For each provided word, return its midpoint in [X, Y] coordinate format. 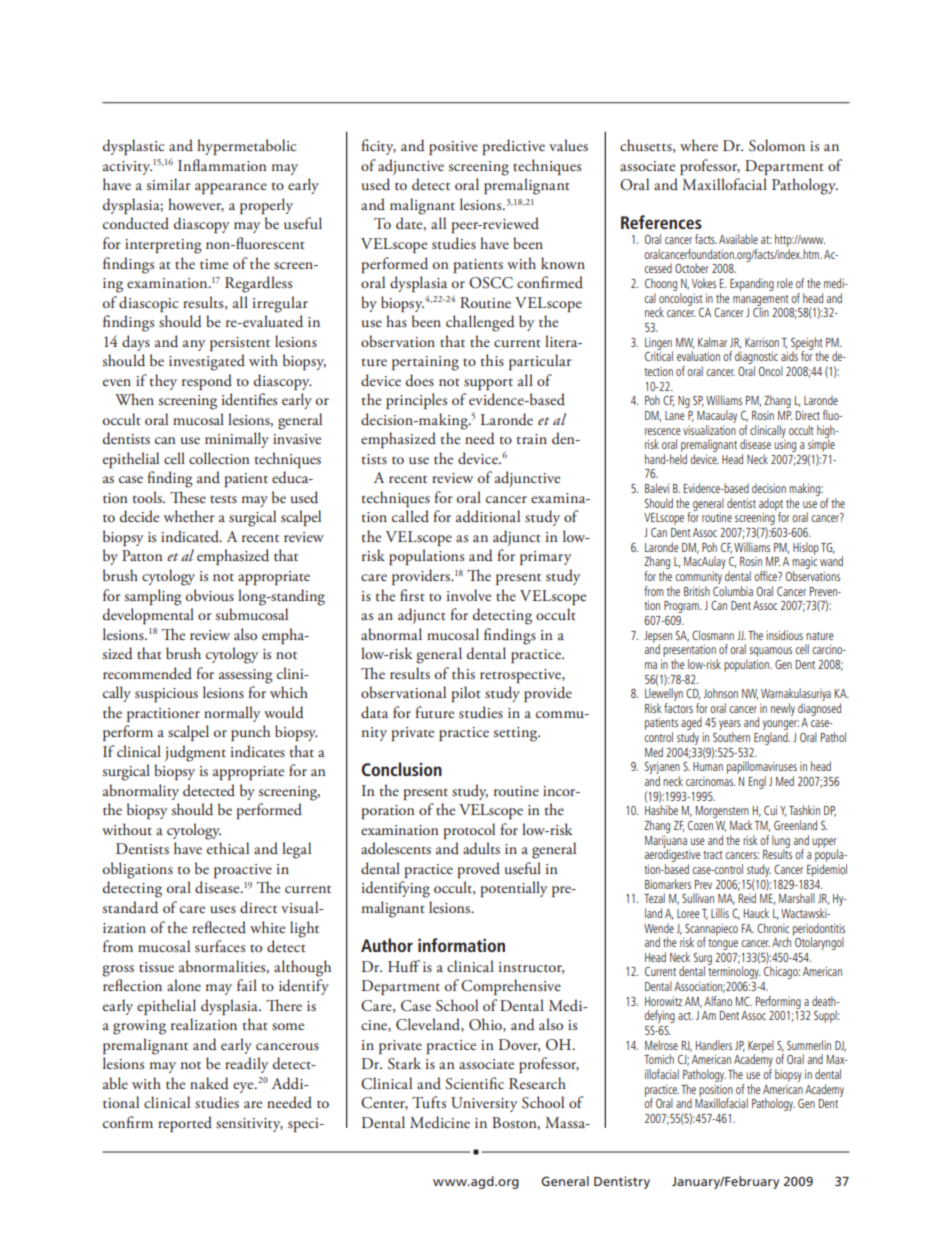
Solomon [777, 145]
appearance [231, 188]
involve [469, 595]
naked [209, 1083]
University [484, 1104]
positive [453, 148]
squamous [770, 652]
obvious [210, 595]
